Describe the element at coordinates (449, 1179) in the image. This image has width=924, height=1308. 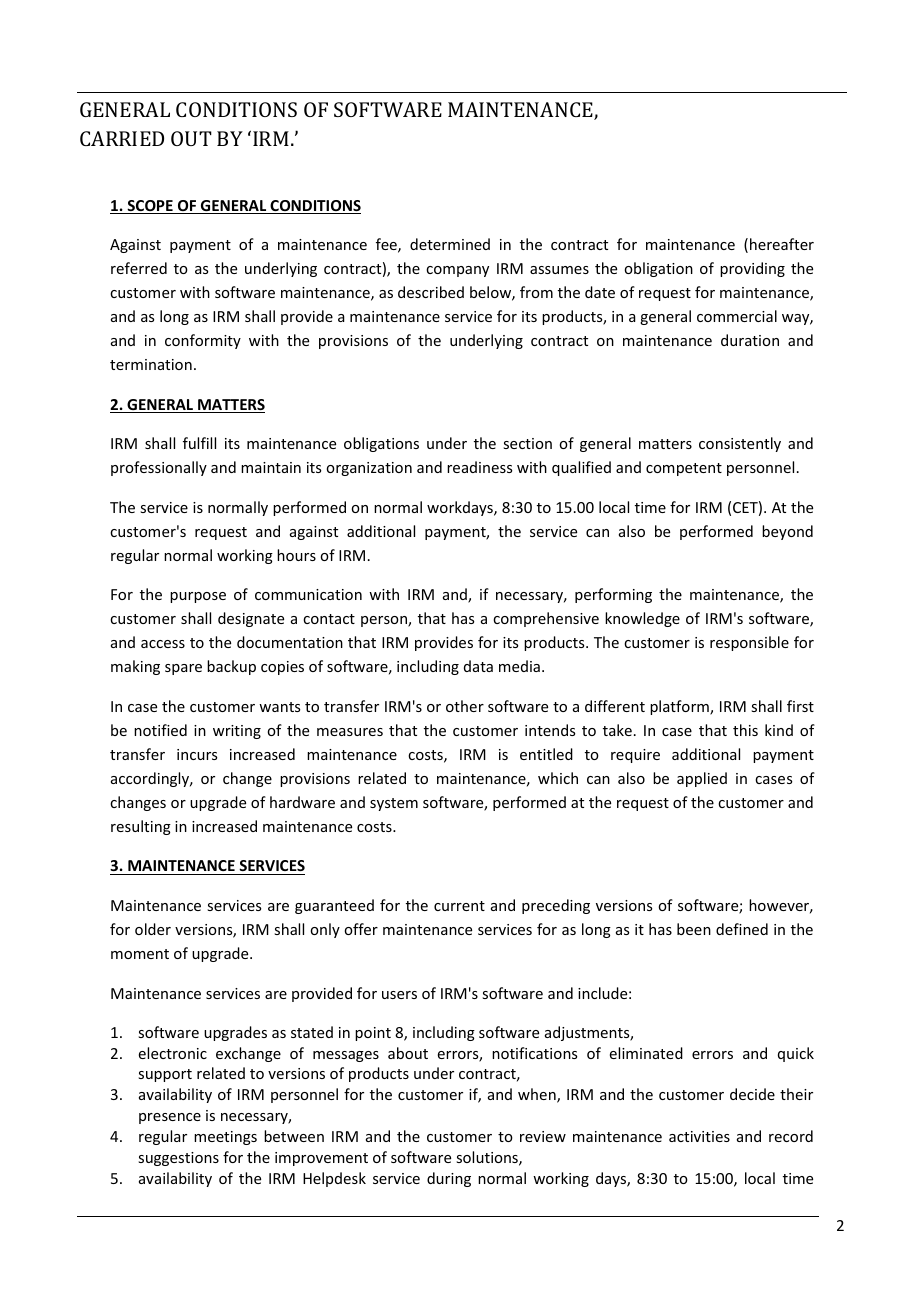
I see `during` at that location.
